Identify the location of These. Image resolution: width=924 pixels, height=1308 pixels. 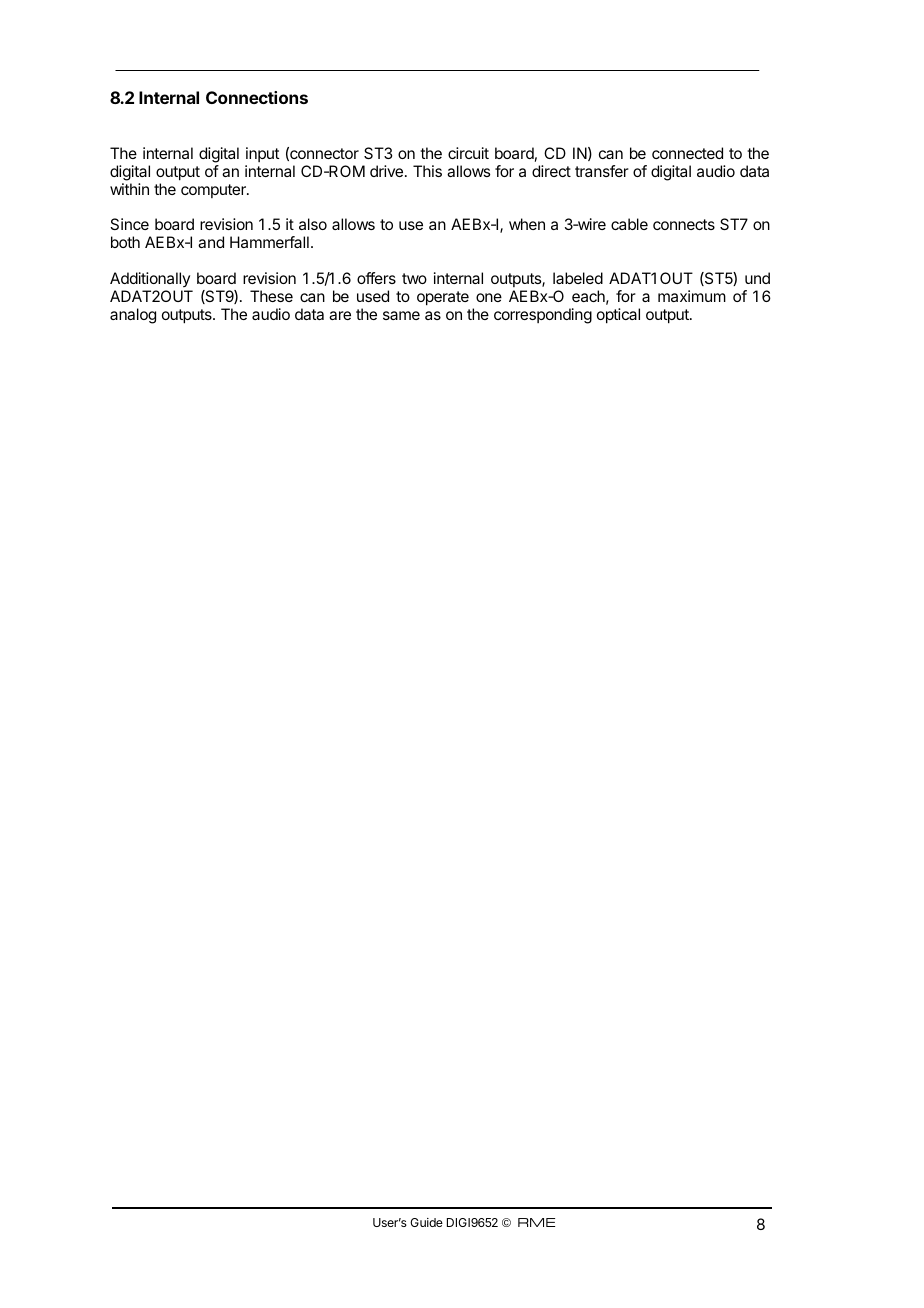
(271, 296).
